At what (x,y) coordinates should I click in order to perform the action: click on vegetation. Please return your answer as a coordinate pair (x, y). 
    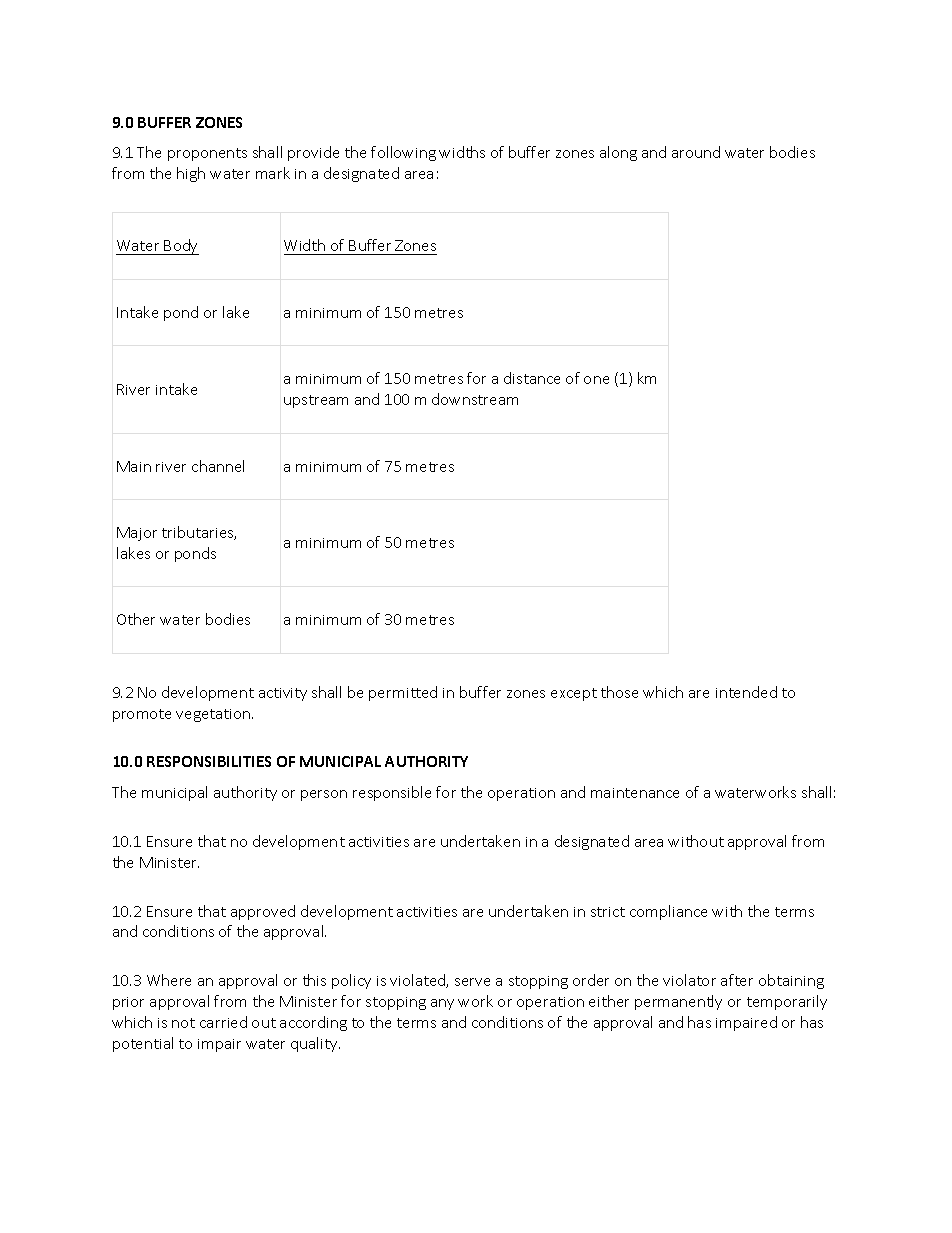
    Looking at the image, I should click on (214, 715).
